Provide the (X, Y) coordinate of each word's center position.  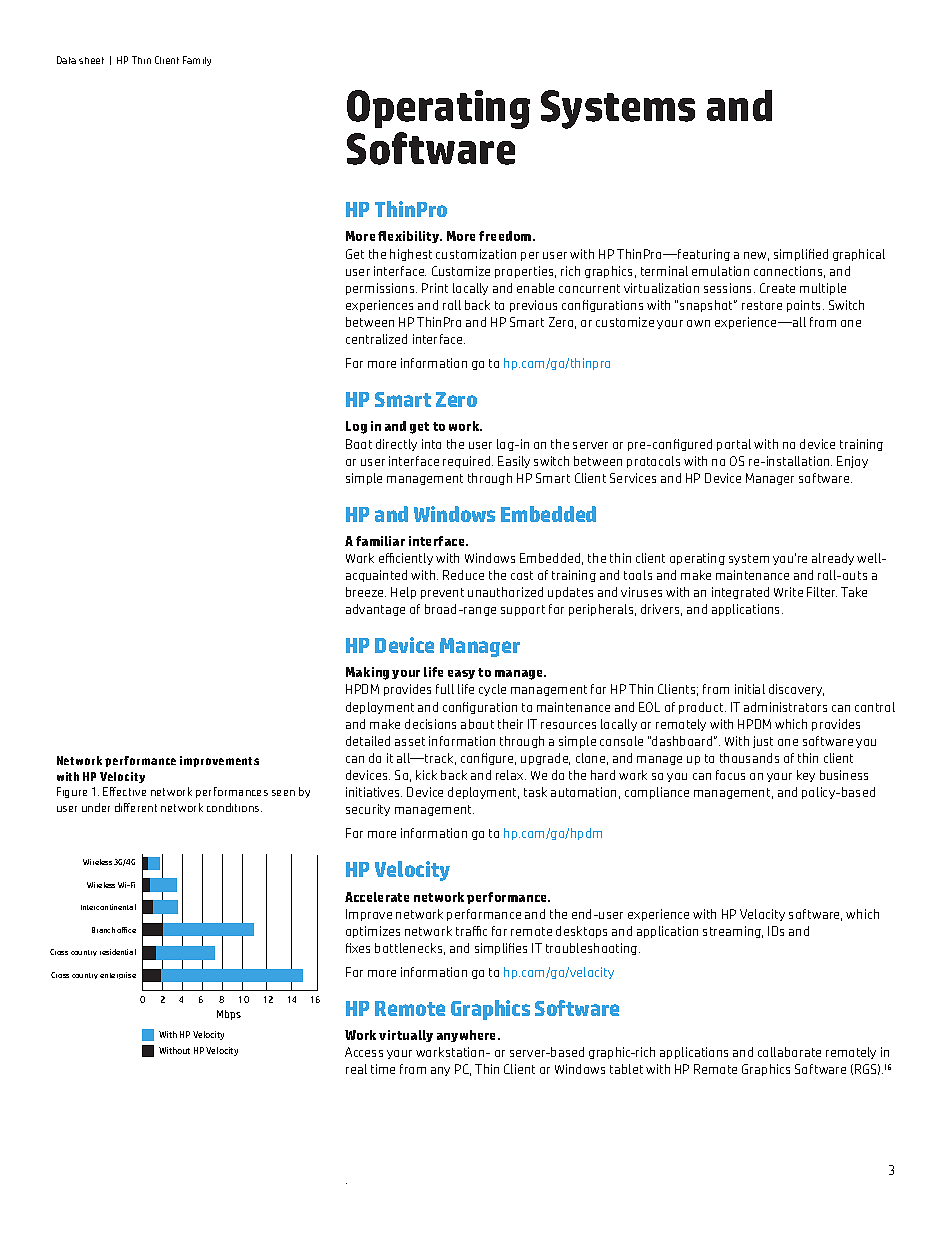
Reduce (463, 575)
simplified (801, 255)
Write (788, 592)
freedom (506, 236)
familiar (380, 541)
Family (197, 61)
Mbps (229, 1015)
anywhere (468, 1036)
